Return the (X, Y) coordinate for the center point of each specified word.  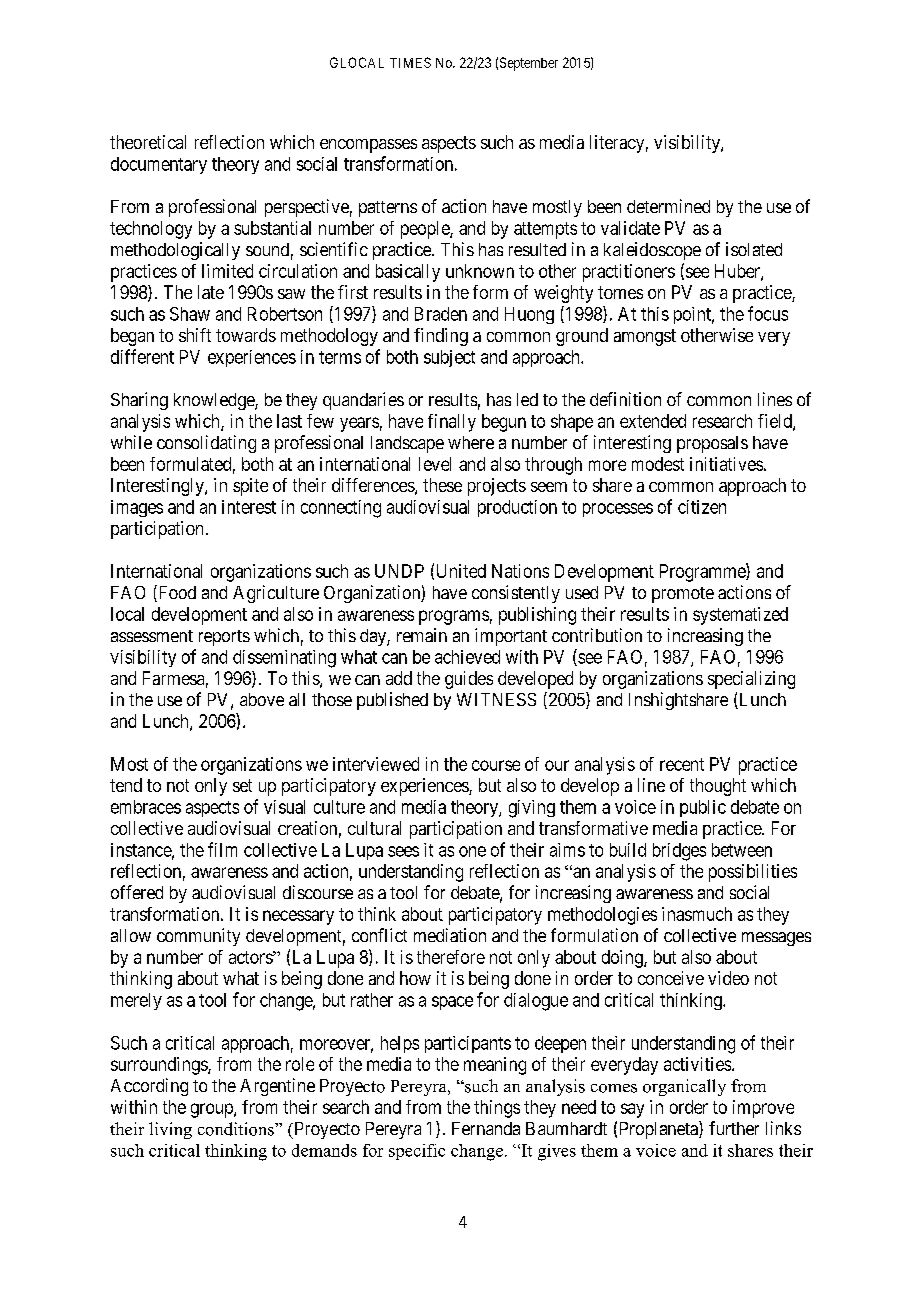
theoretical (148, 142)
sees (403, 851)
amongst (645, 337)
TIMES (410, 62)
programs (454, 617)
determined (668, 206)
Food (176, 593)
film (222, 849)
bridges (679, 852)
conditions (237, 1129)
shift (195, 335)
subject (449, 358)
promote (683, 595)
